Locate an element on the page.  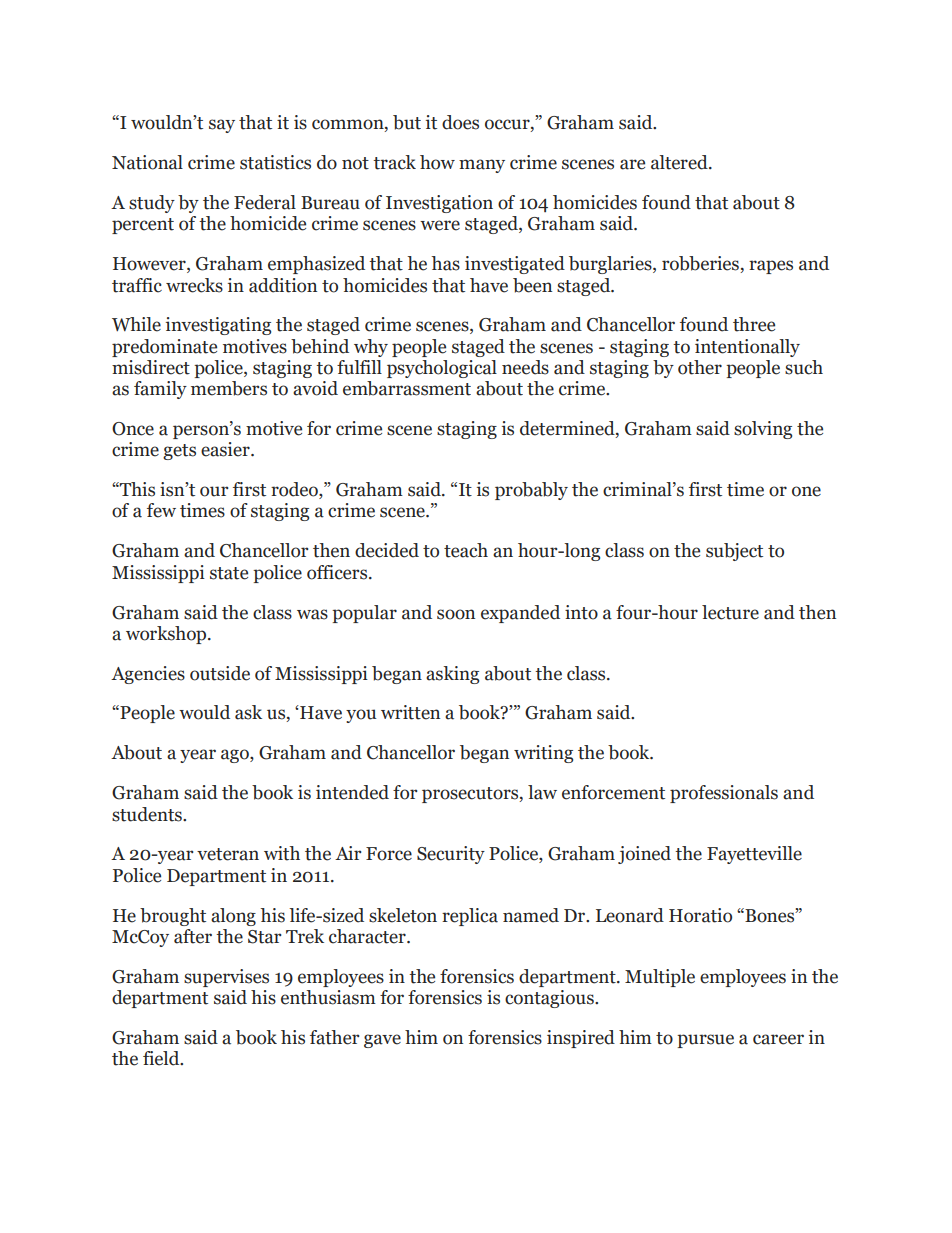
professionals is located at coordinates (724, 794).
